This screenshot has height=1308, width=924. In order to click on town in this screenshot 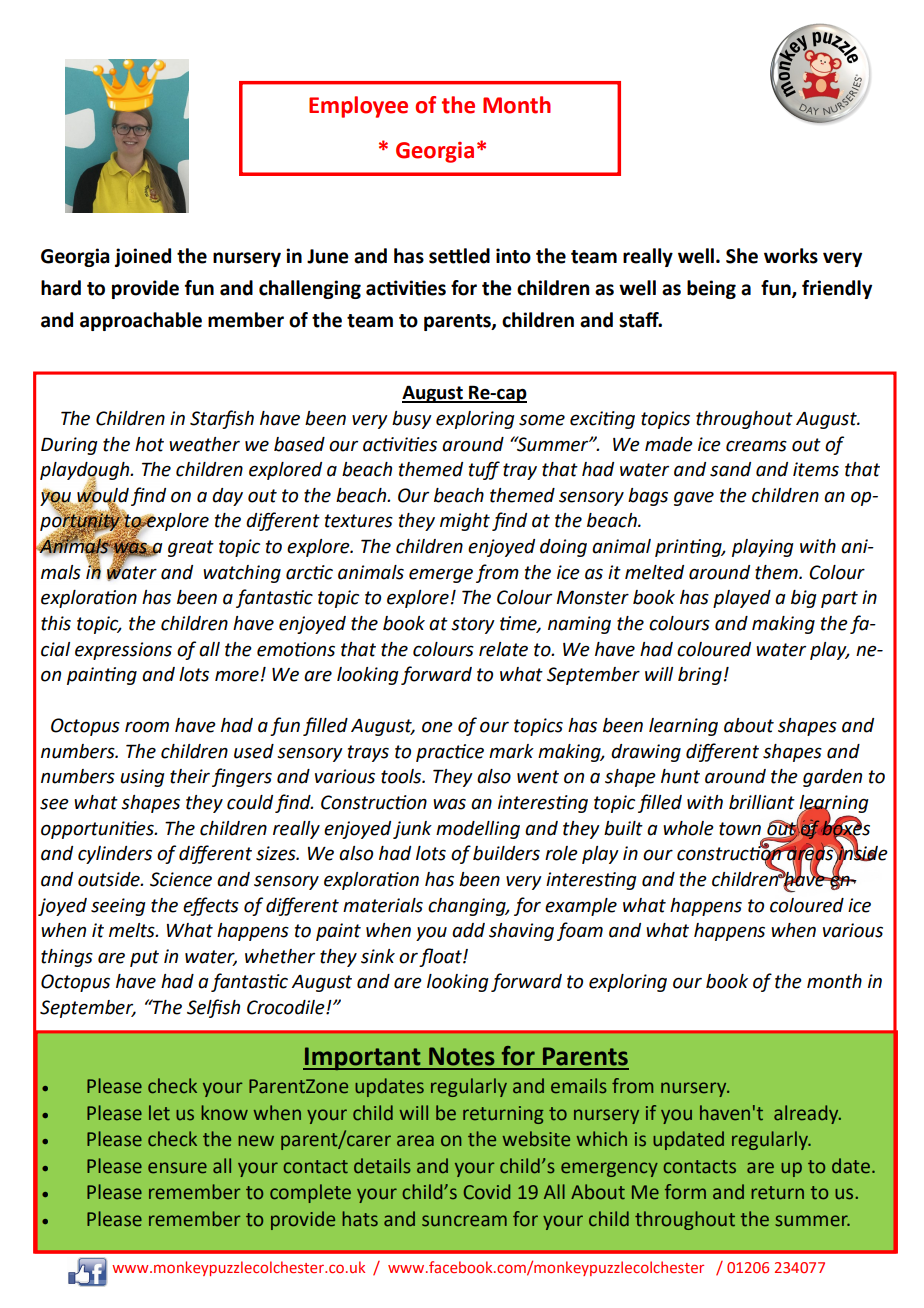, I will do `click(740, 829)`.
